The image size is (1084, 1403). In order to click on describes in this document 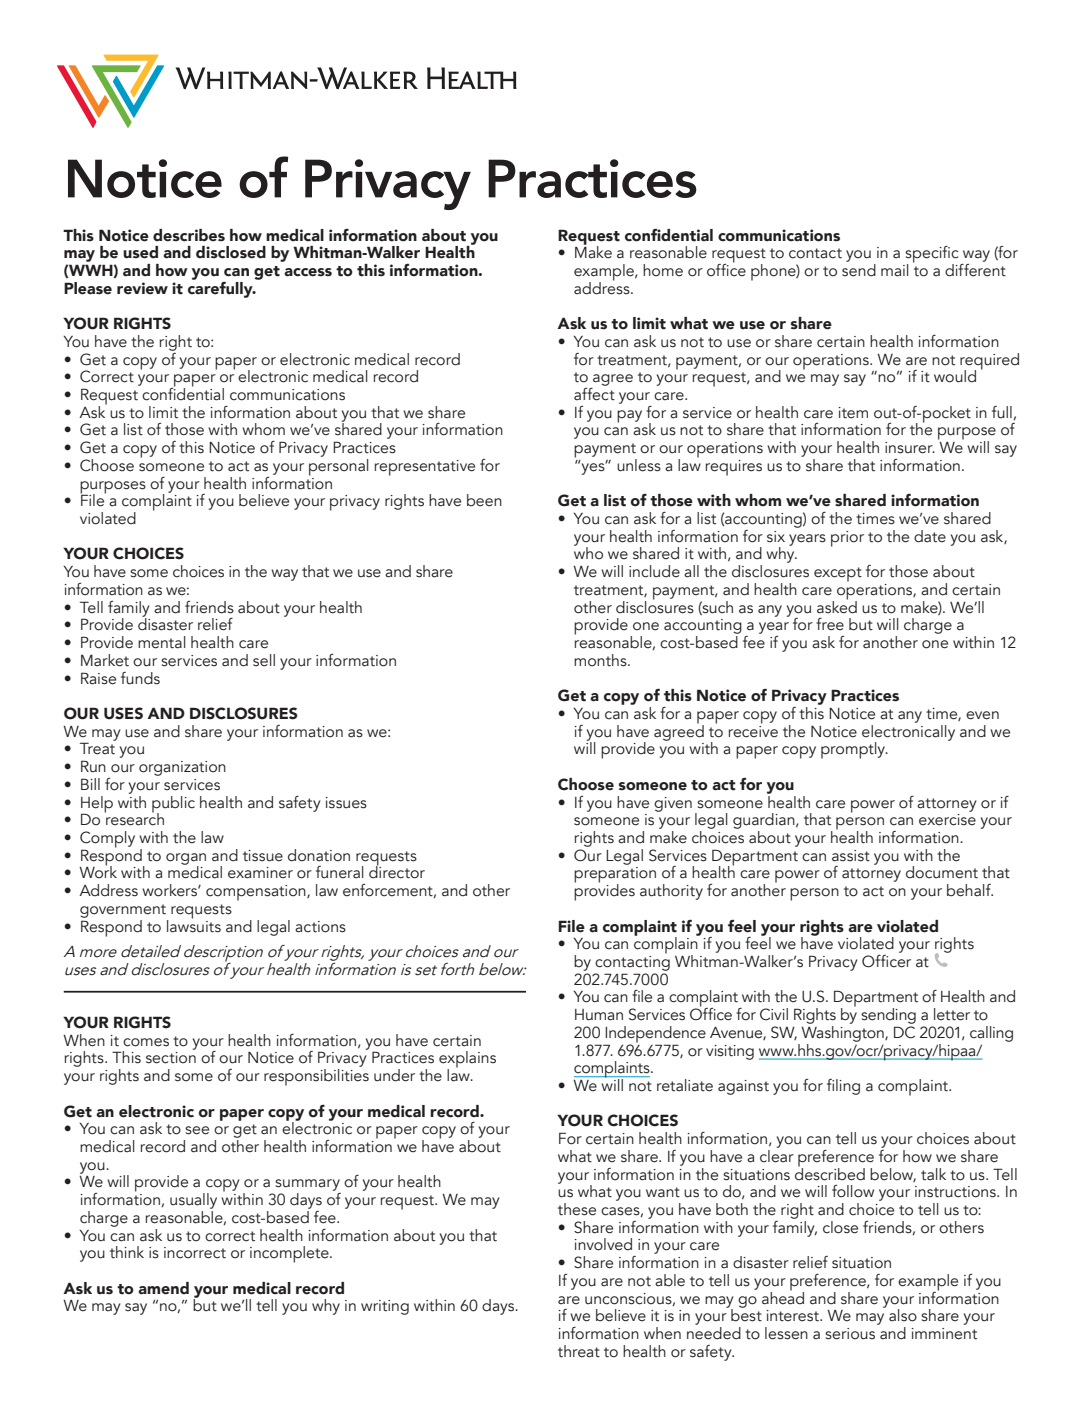, I will do `click(189, 235)`.
